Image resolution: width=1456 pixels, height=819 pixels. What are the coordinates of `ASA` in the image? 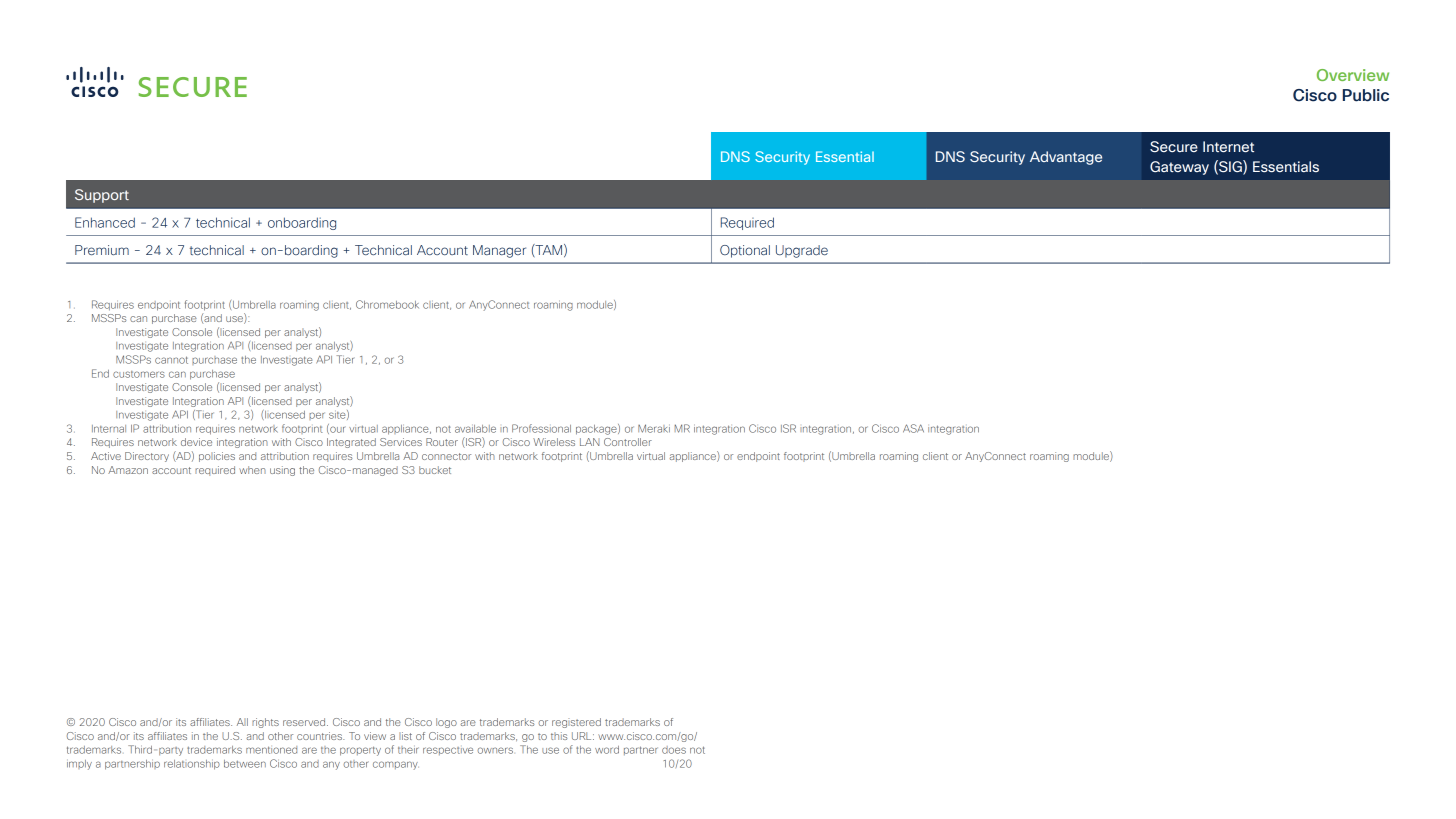 It's located at (913, 428).
